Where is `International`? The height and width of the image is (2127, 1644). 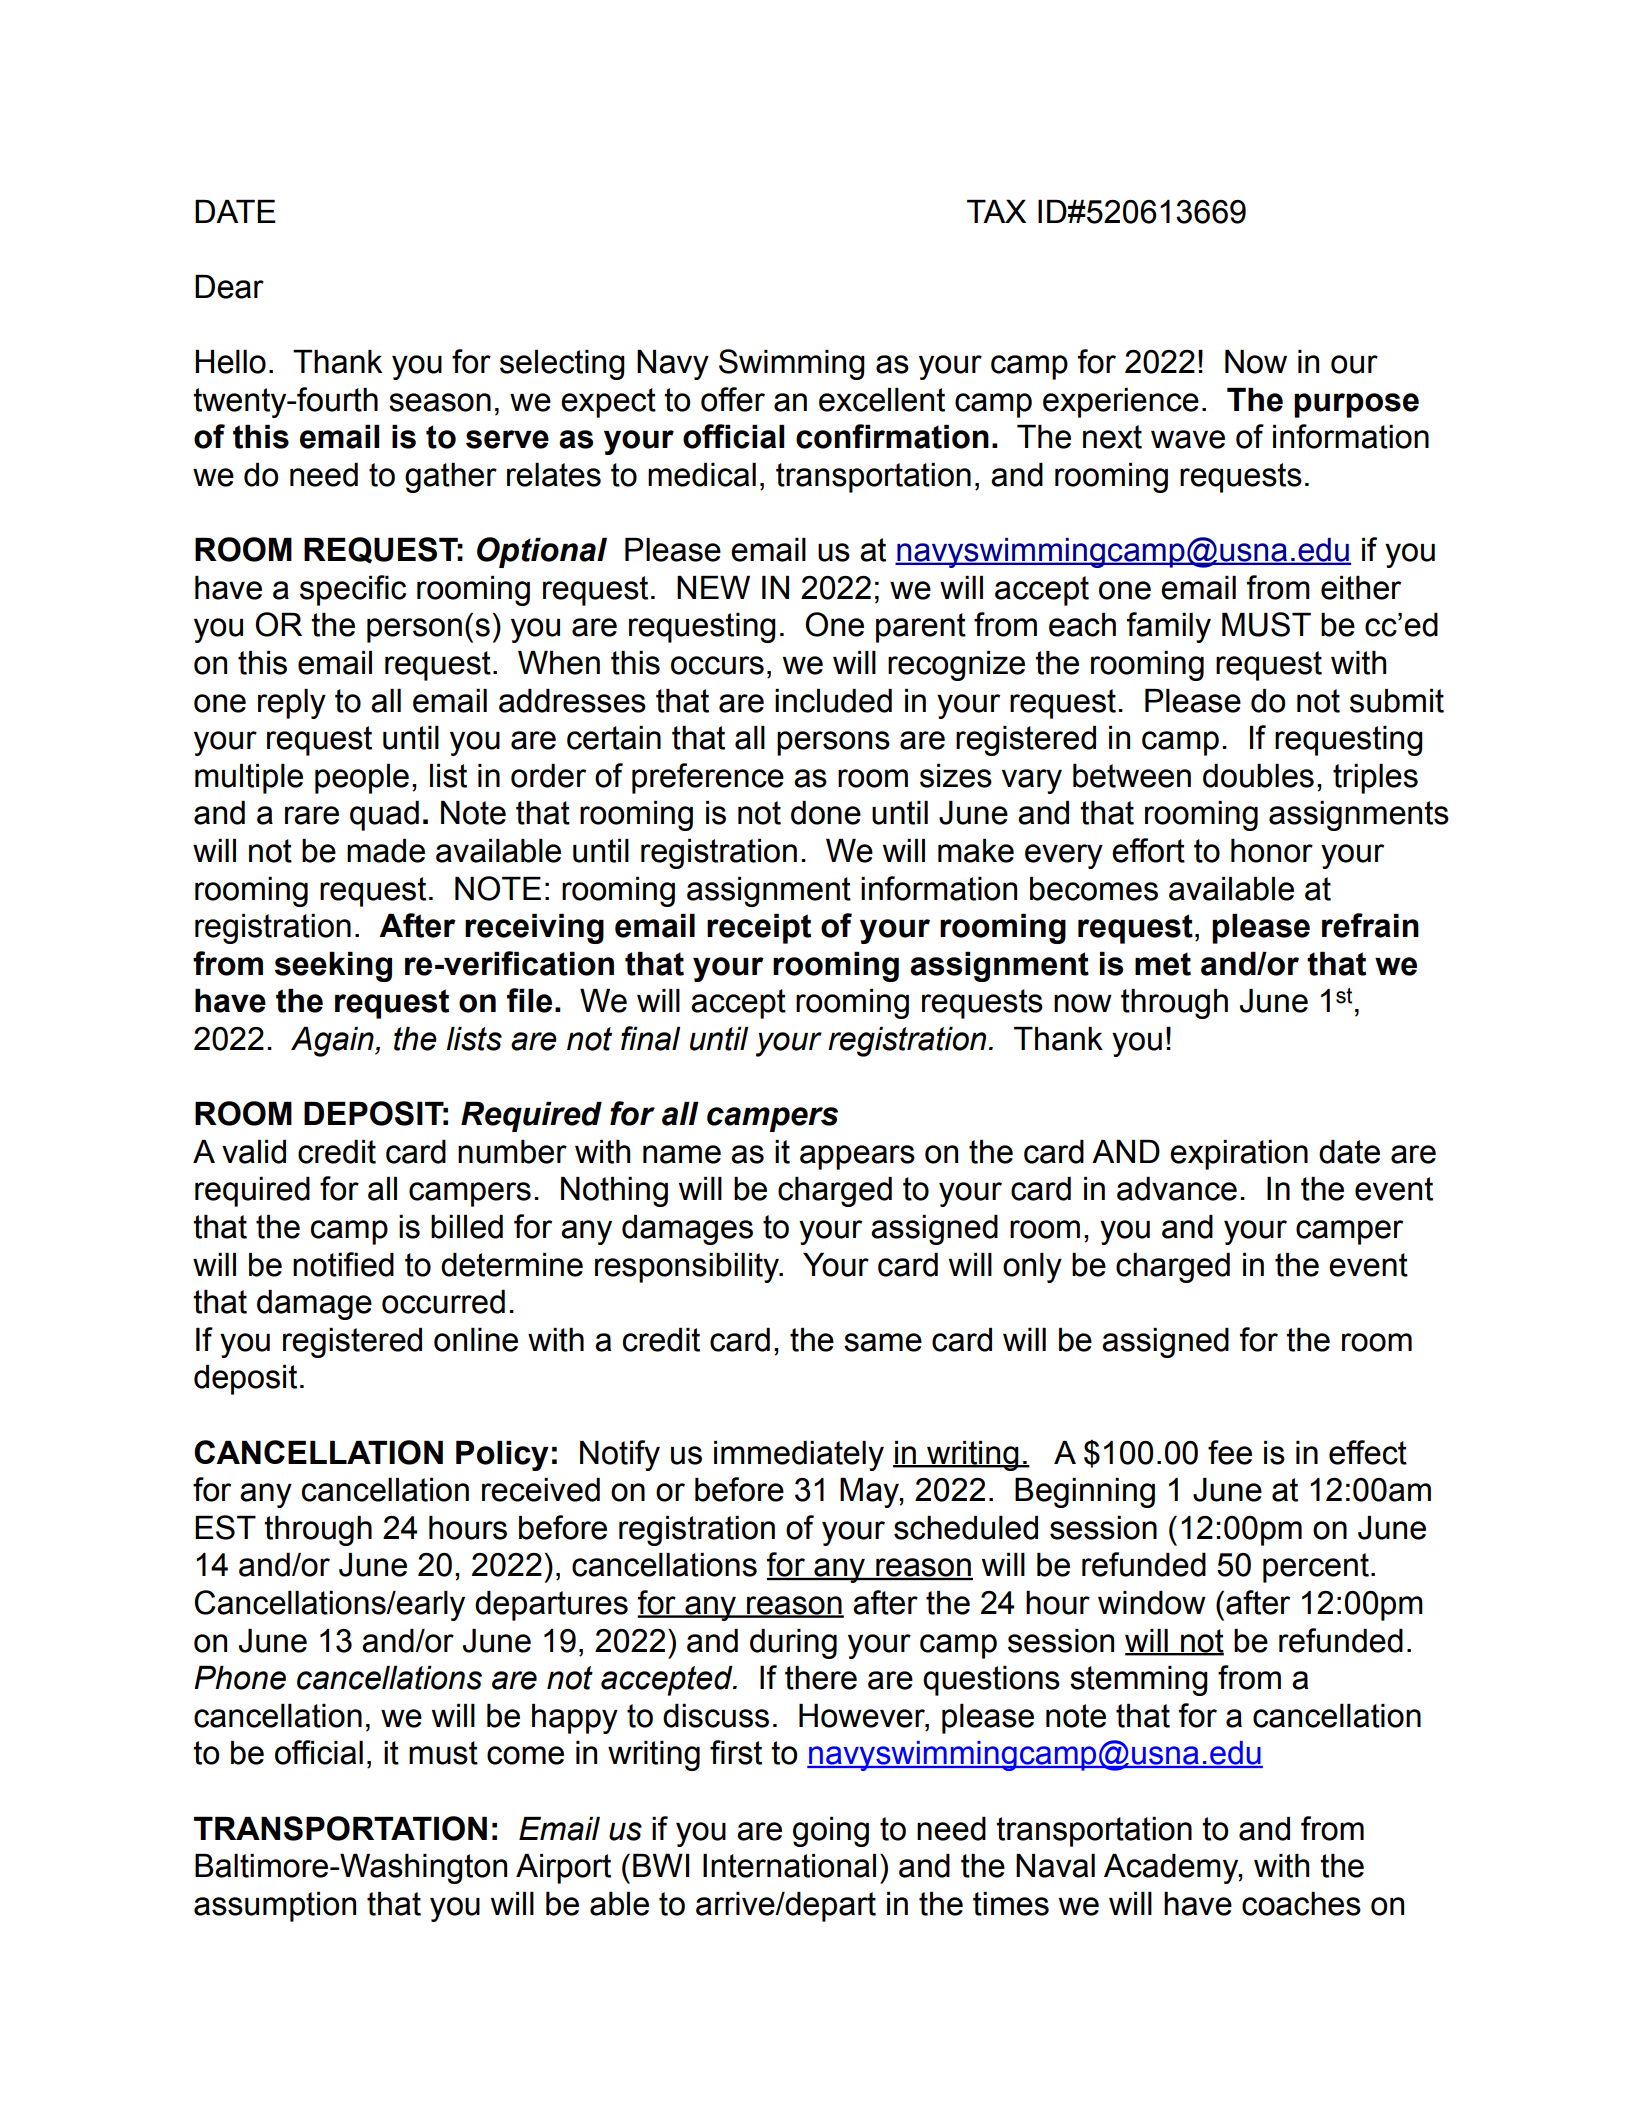
International is located at coordinates (789, 1866).
